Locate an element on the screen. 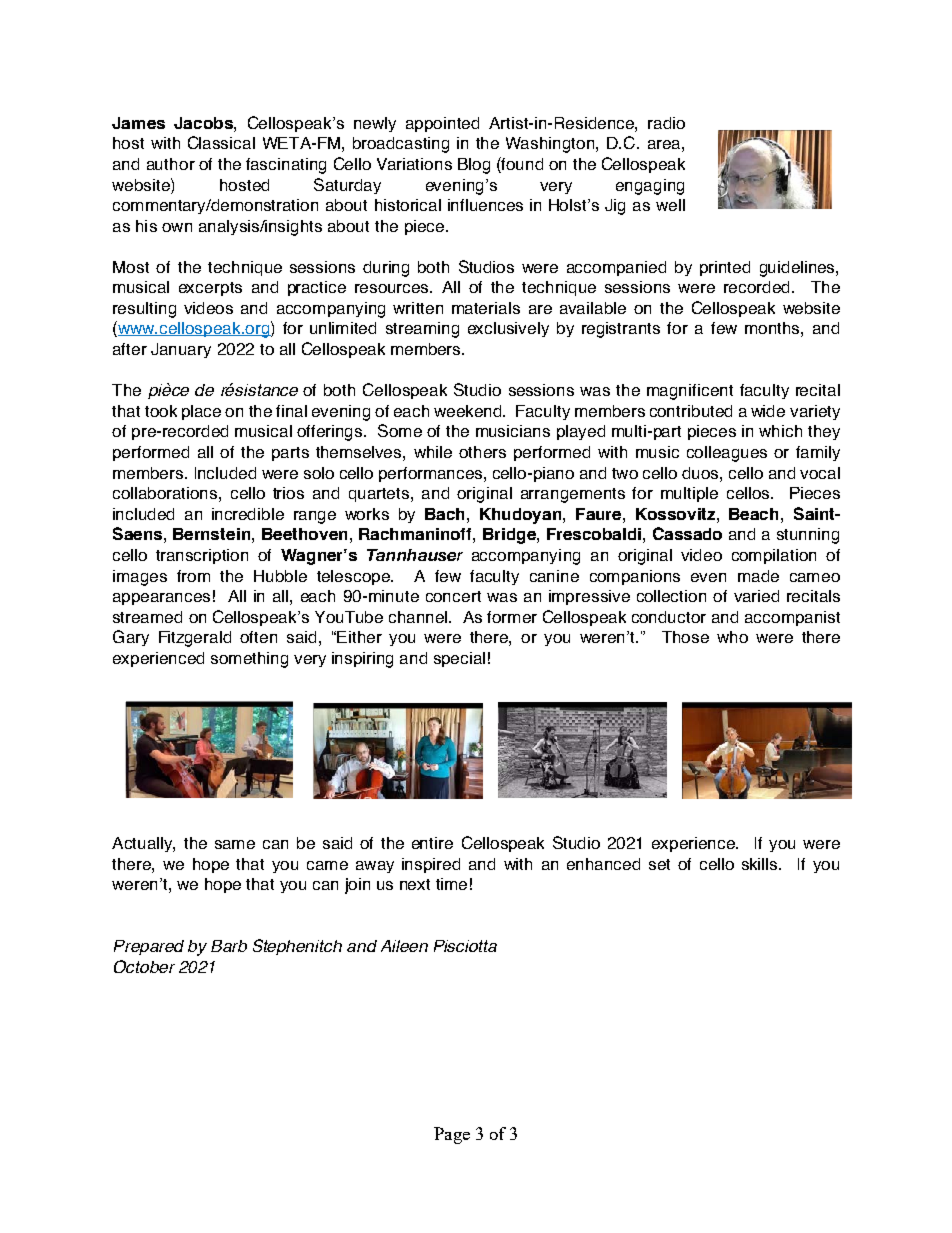 This screenshot has height=1233, width=952. same is located at coordinates (235, 844).
